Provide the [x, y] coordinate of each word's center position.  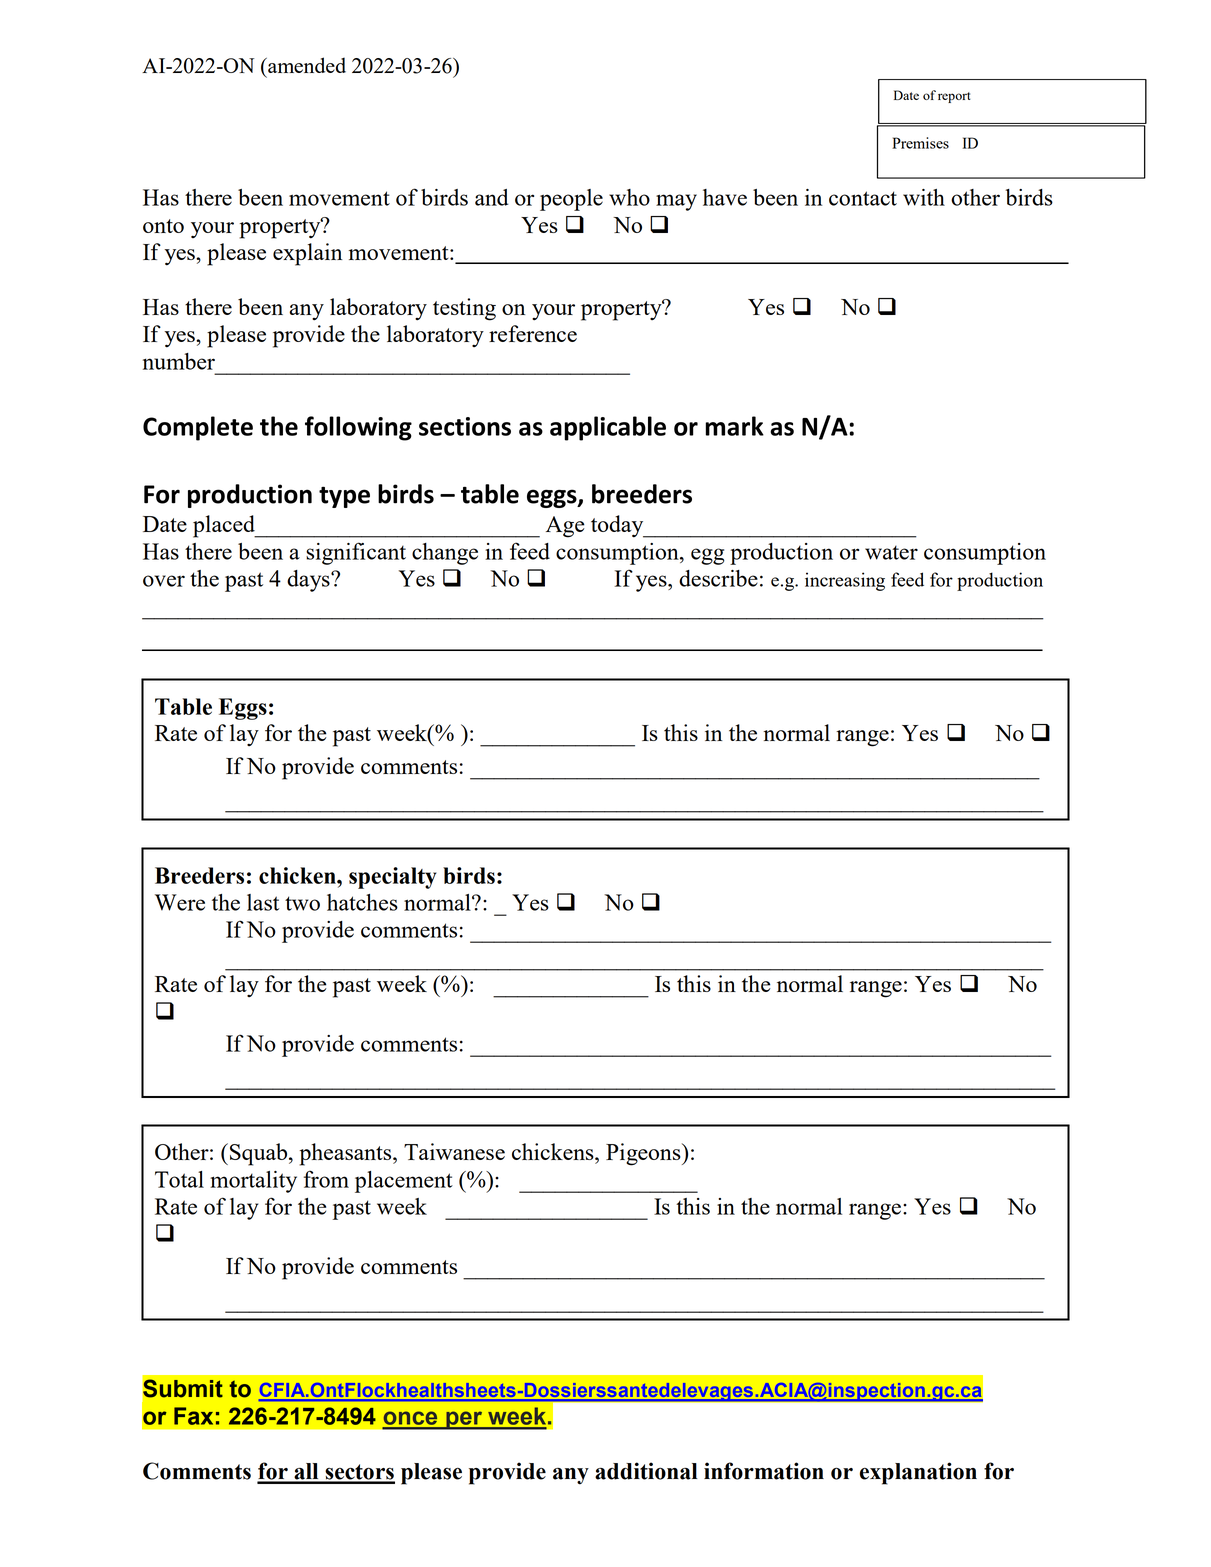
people [571, 200]
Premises [920, 143]
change [445, 554]
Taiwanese [454, 1151]
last [263, 902]
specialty [392, 878]
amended [306, 65]
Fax [193, 1416]
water [891, 552]
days [309, 581]
